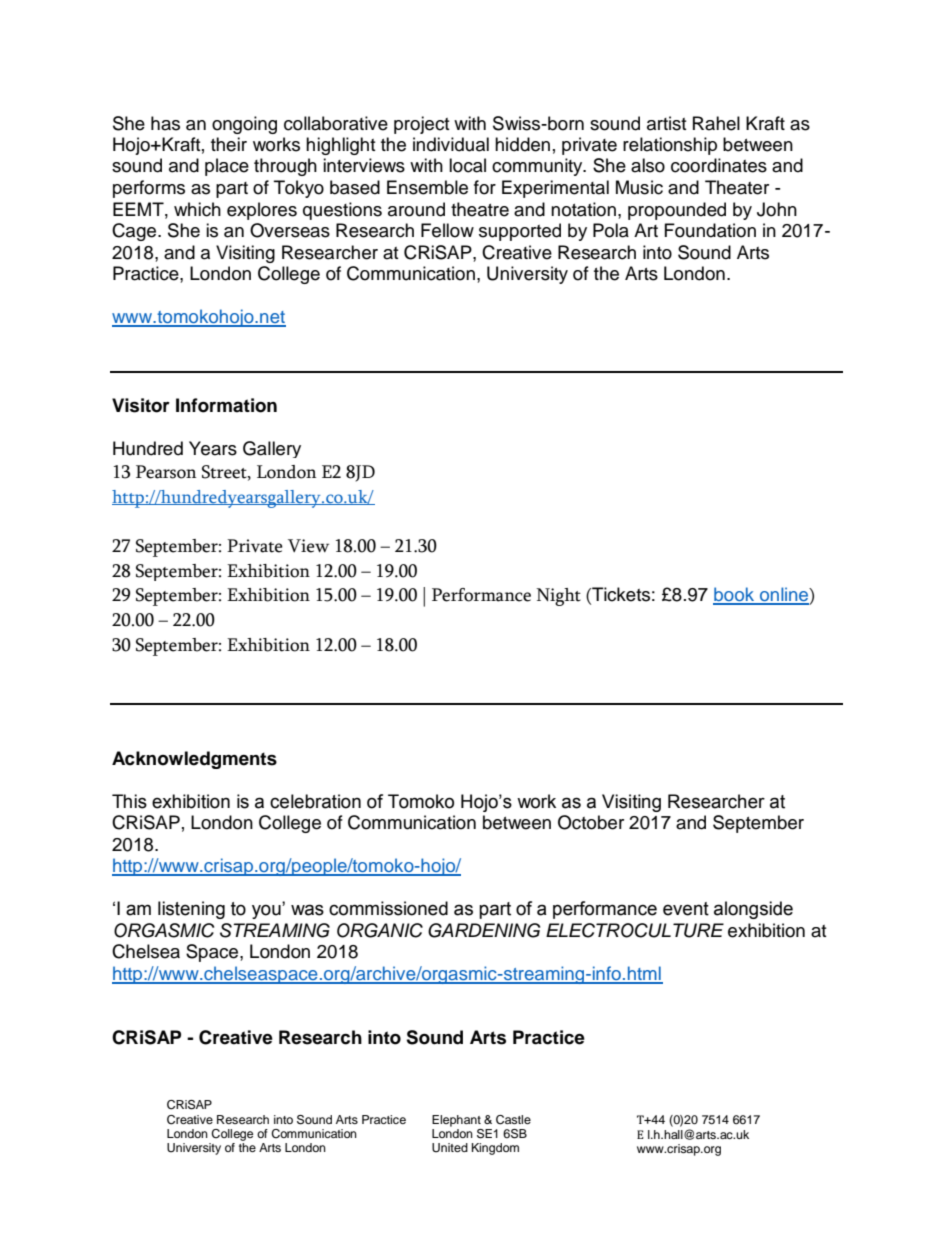 The height and width of the image is (1233, 952). I want to click on event, so click(686, 909).
